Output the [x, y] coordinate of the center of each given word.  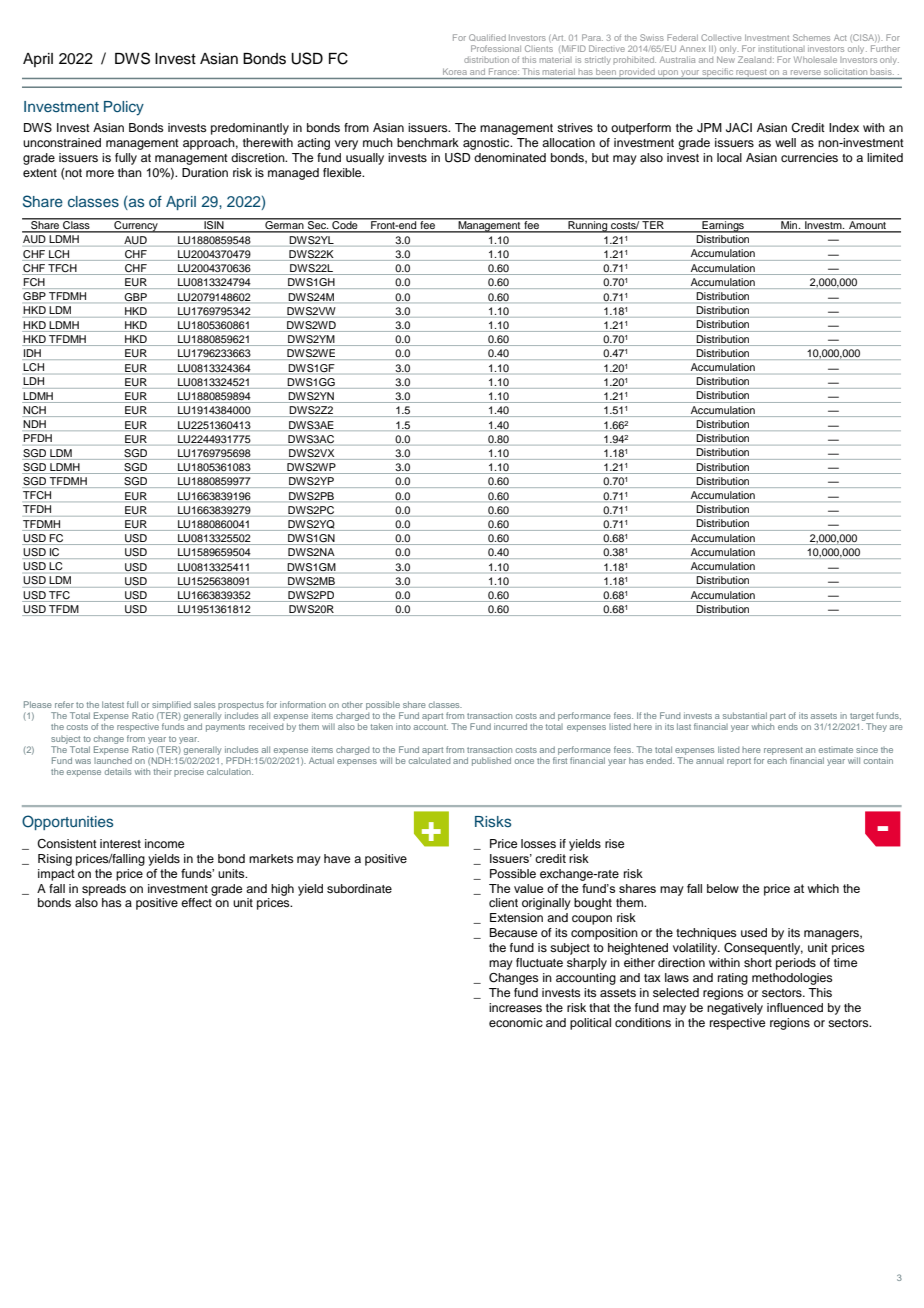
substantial [745, 715]
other [352, 704]
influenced [795, 1007]
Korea [454, 72]
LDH [34, 381]
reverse [805, 72]
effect [196, 902]
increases [515, 1007]
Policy [124, 108]
